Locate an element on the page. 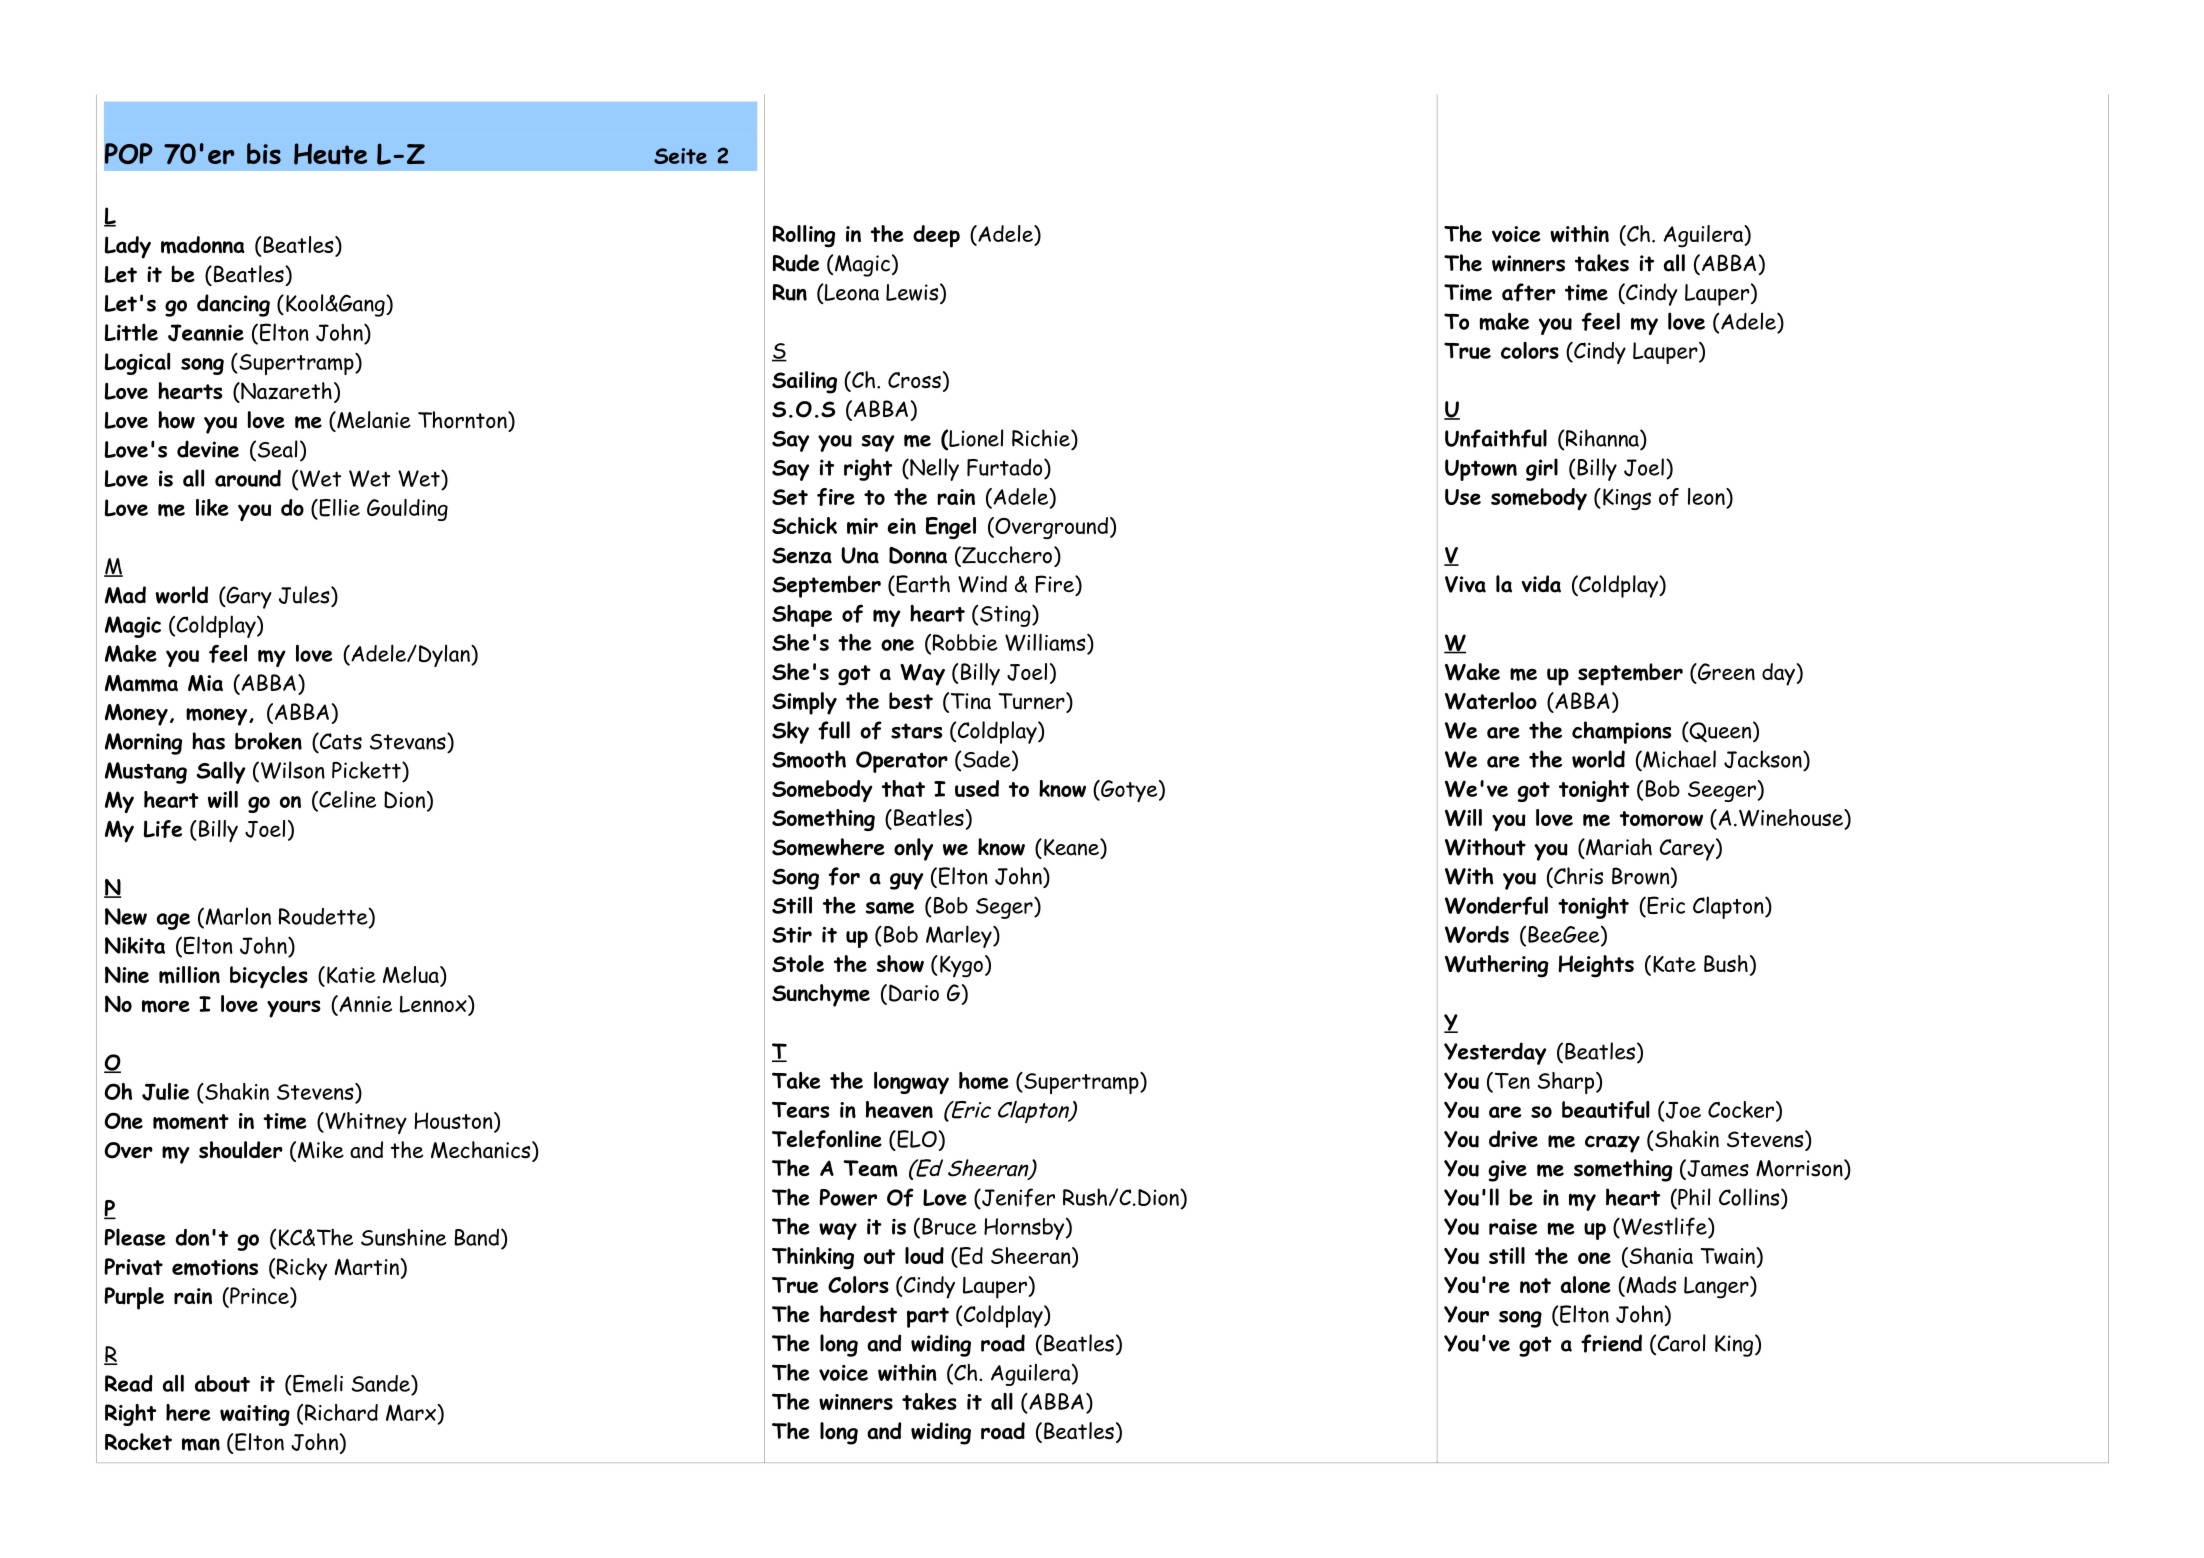  girl is located at coordinates (1542, 469).
